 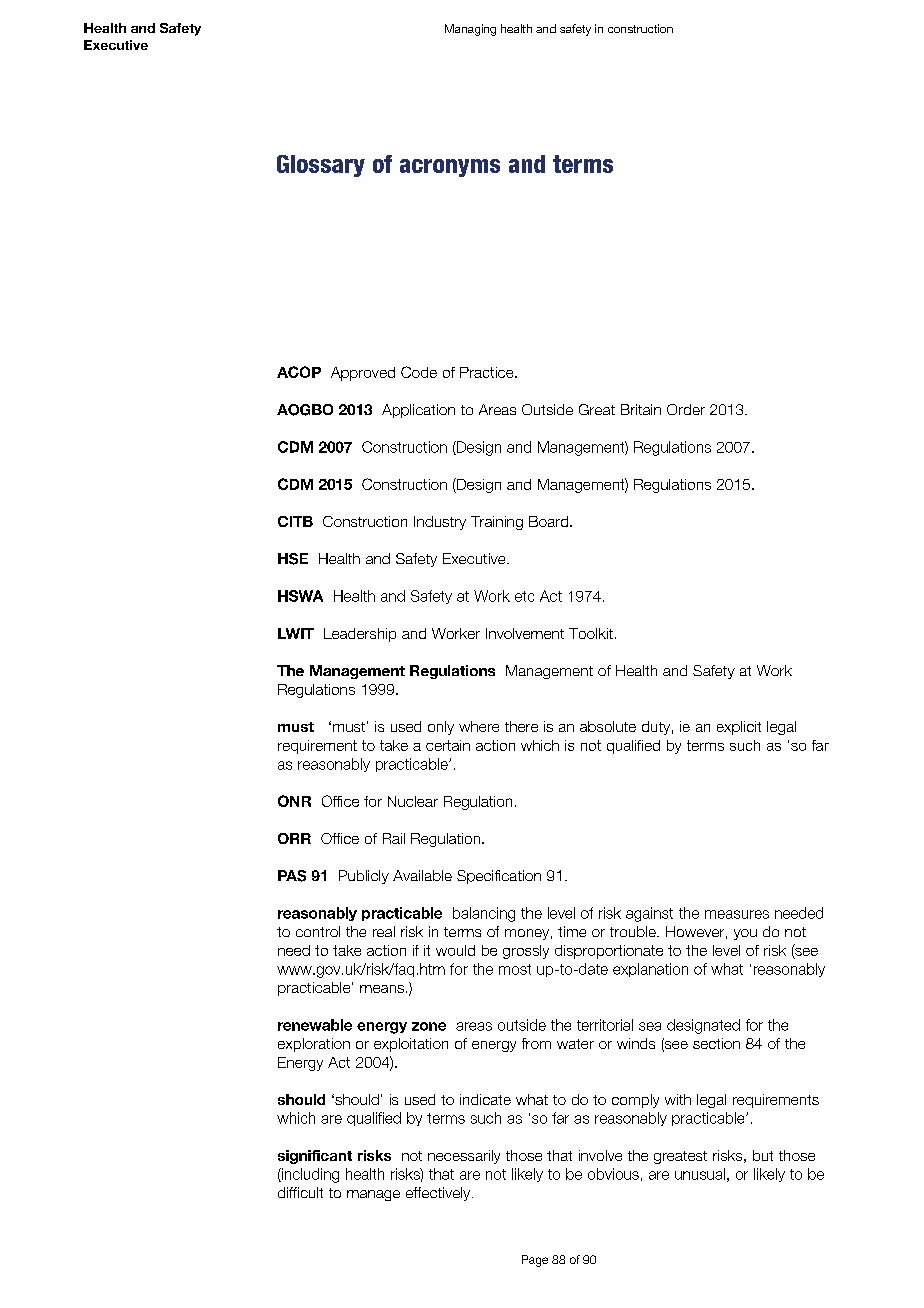 What do you see at coordinates (360, 635) in the image?
I see `Leadership` at bounding box center [360, 635].
